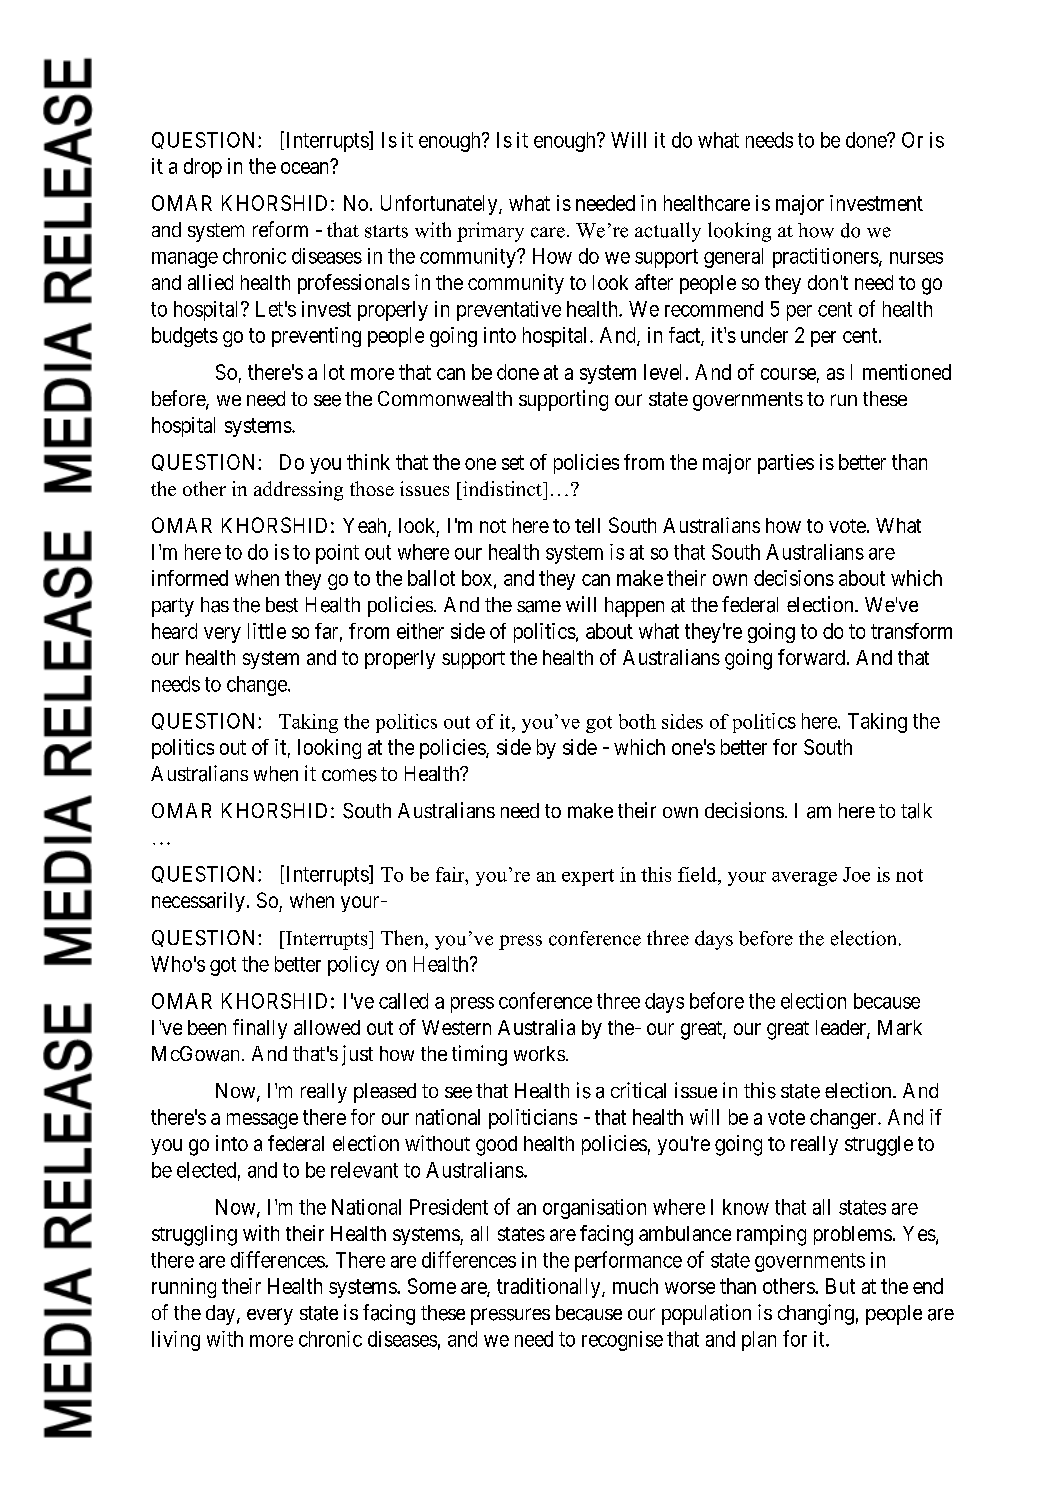 The image size is (1055, 1492). What do you see at coordinates (637, 721) in the screenshot?
I see `both` at bounding box center [637, 721].
